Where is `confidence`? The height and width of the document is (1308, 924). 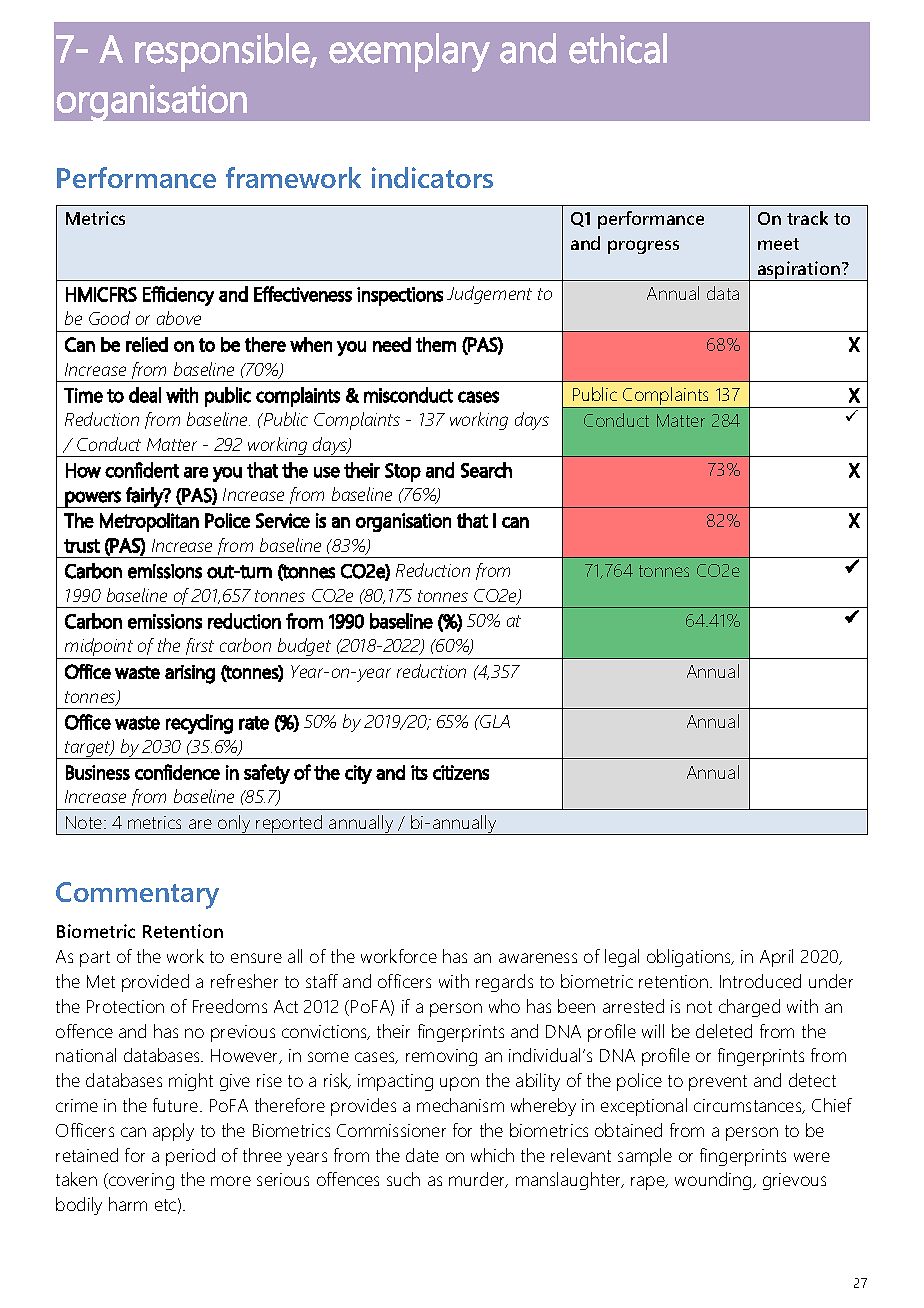
confidence is located at coordinates (177, 772).
